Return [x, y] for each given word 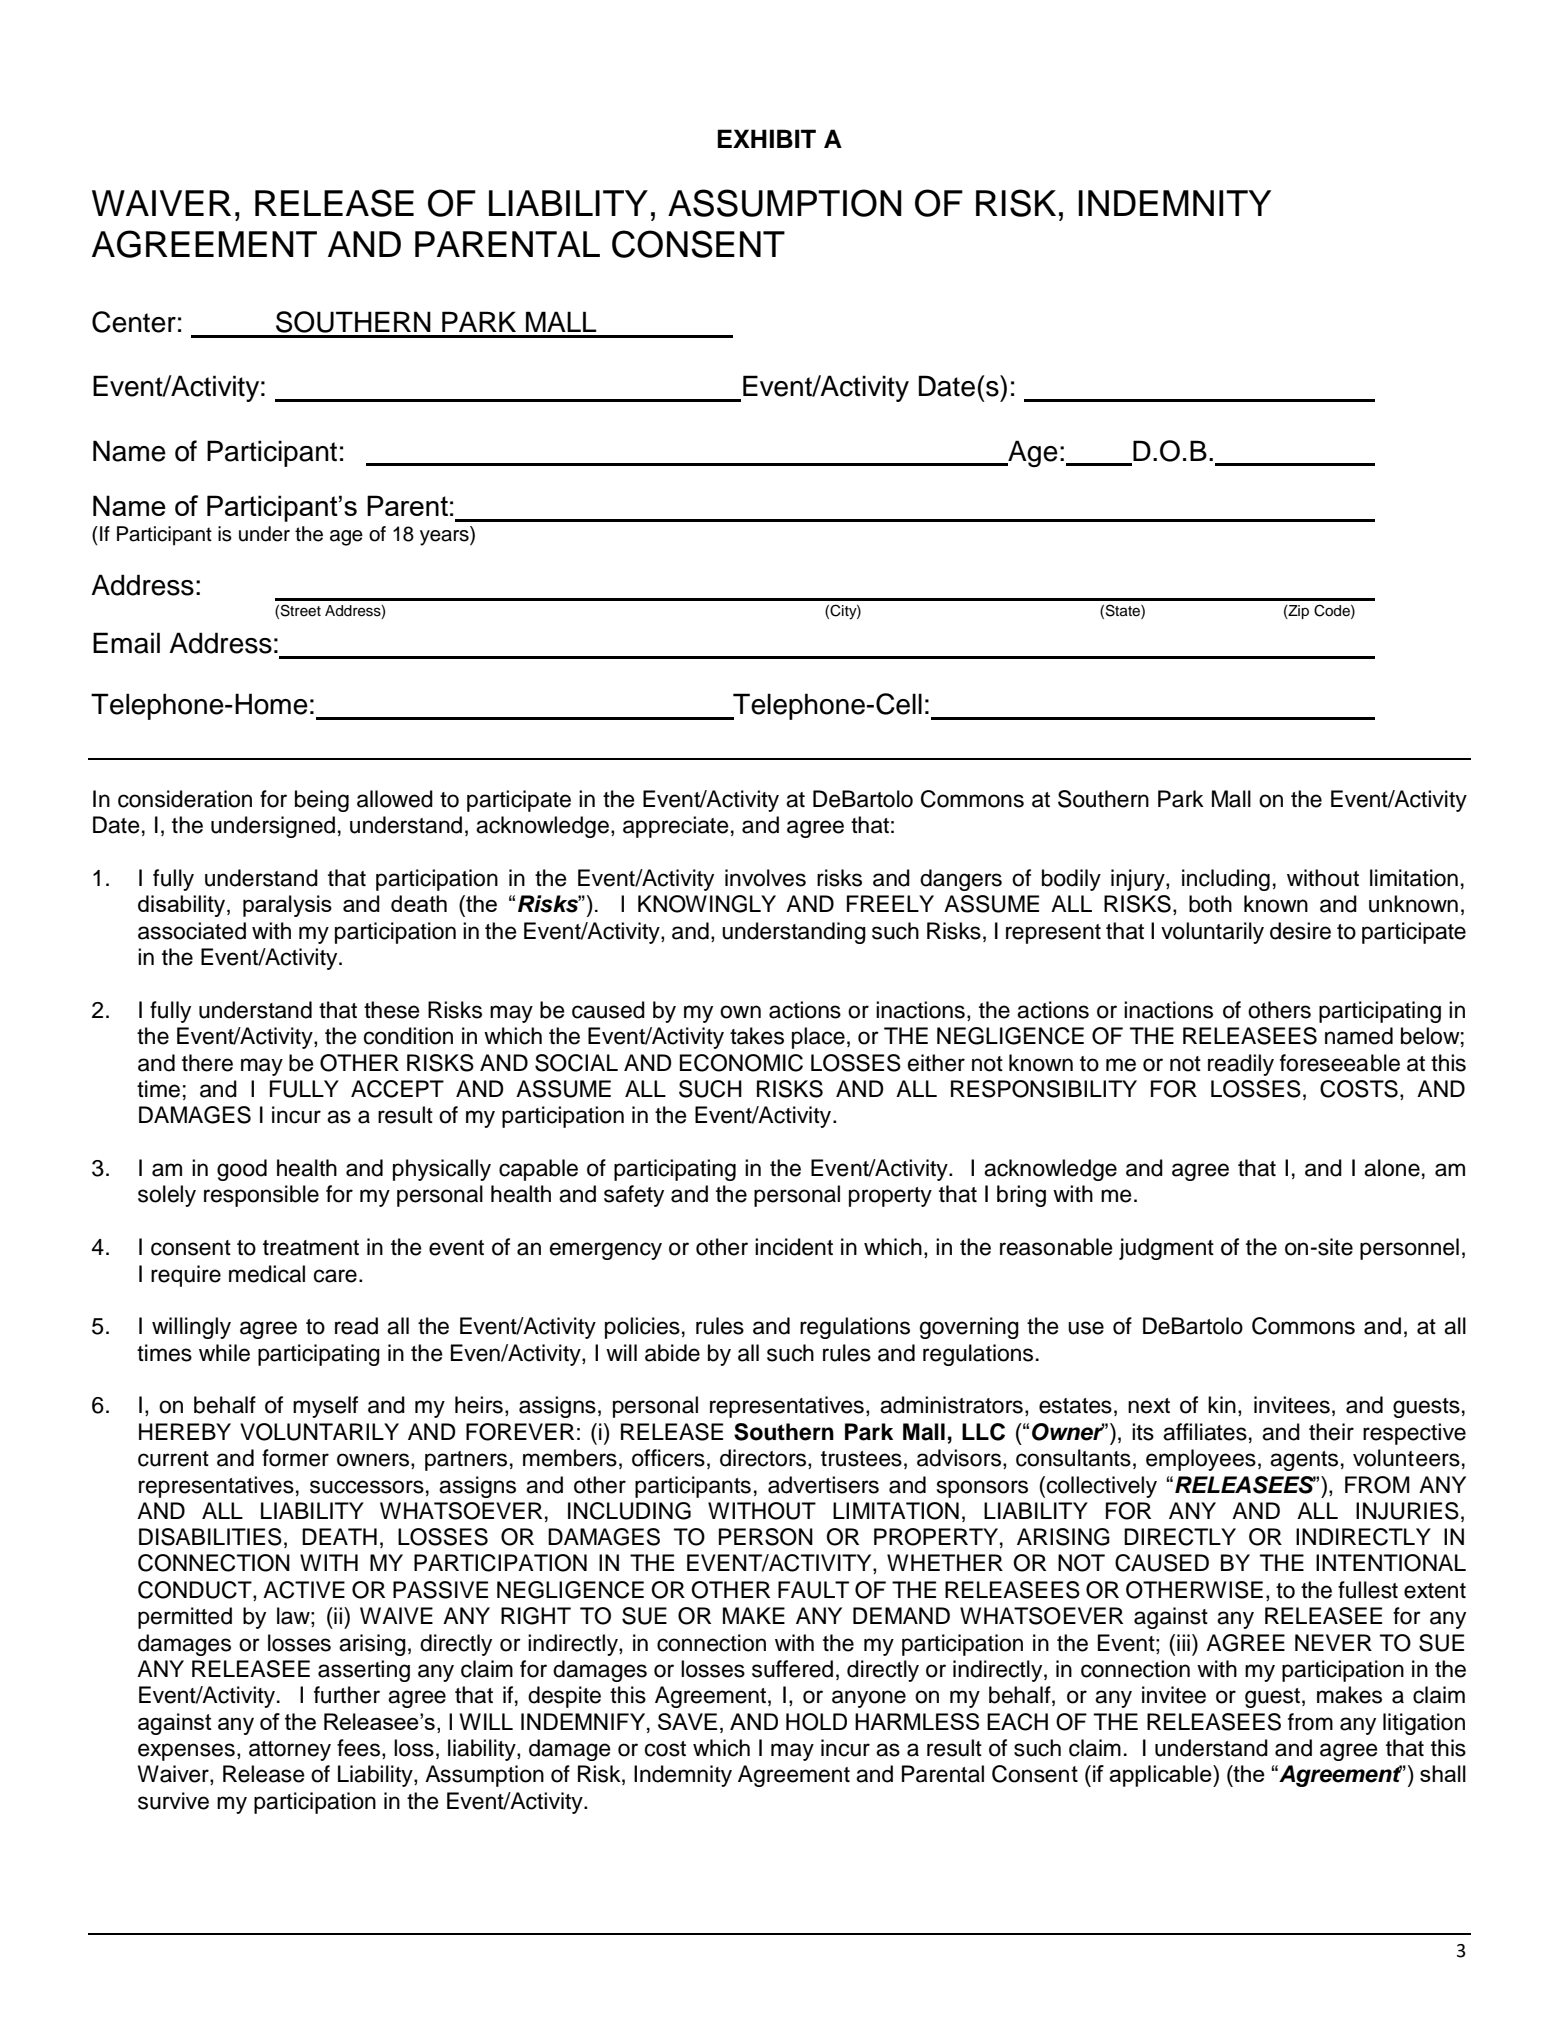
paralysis [287, 906]
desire [1300, 931]
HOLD [816, 1722]
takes [757, 1036]
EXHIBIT [766, 138]
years [445, 538]
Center [134, 322]
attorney [290, 1751]
